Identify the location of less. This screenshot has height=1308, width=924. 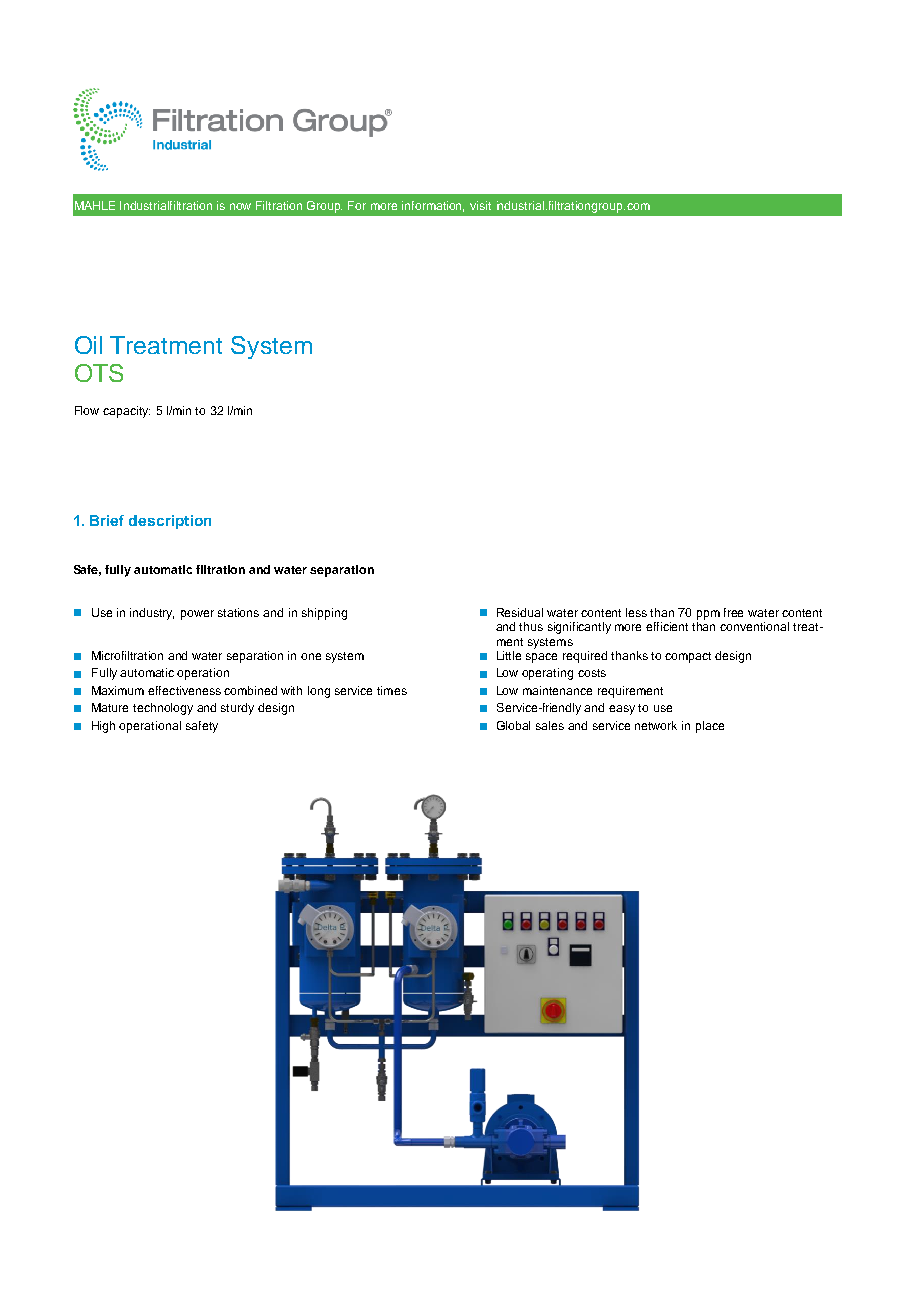
(636, 612).
